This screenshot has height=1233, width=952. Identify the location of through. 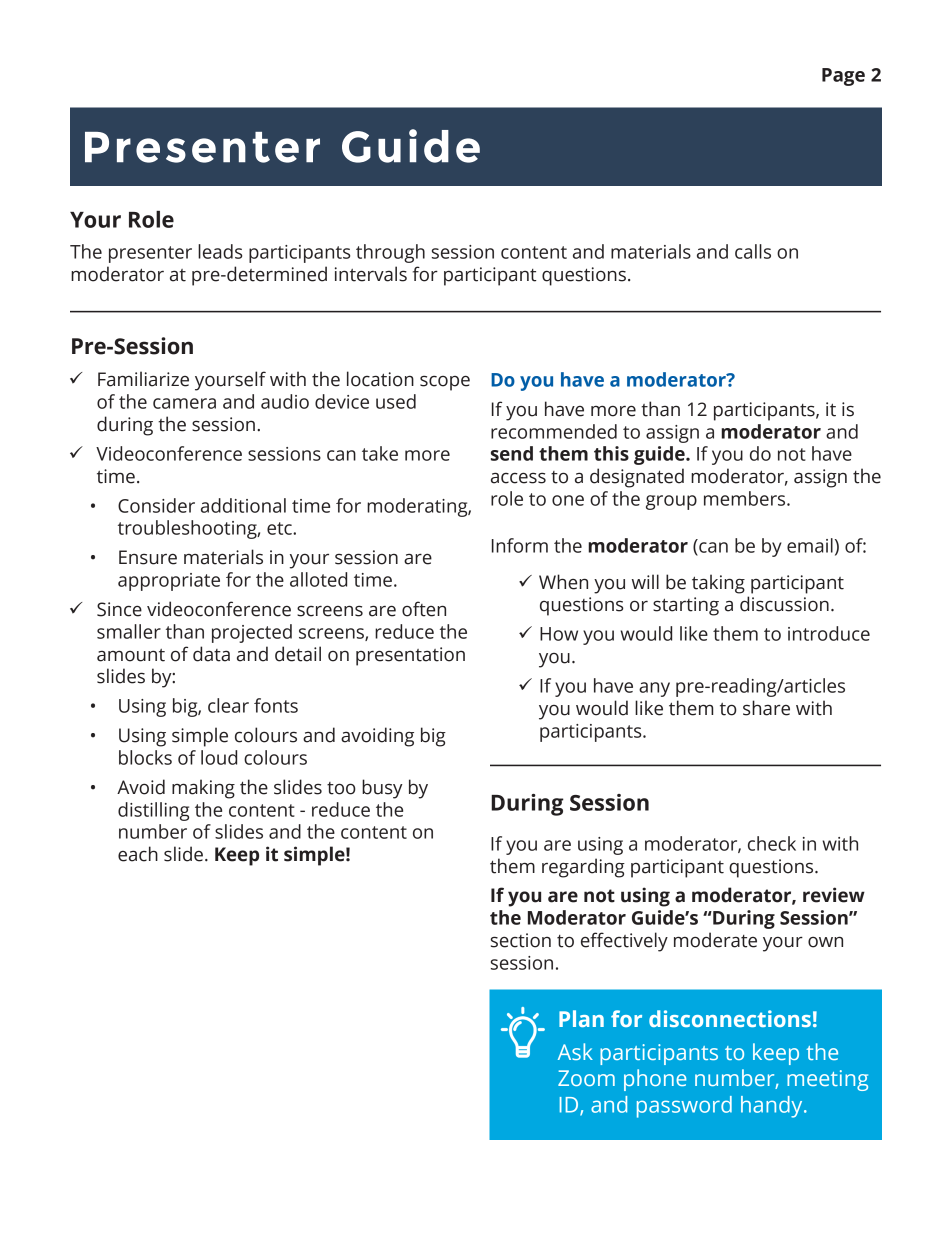
(390, 253).
